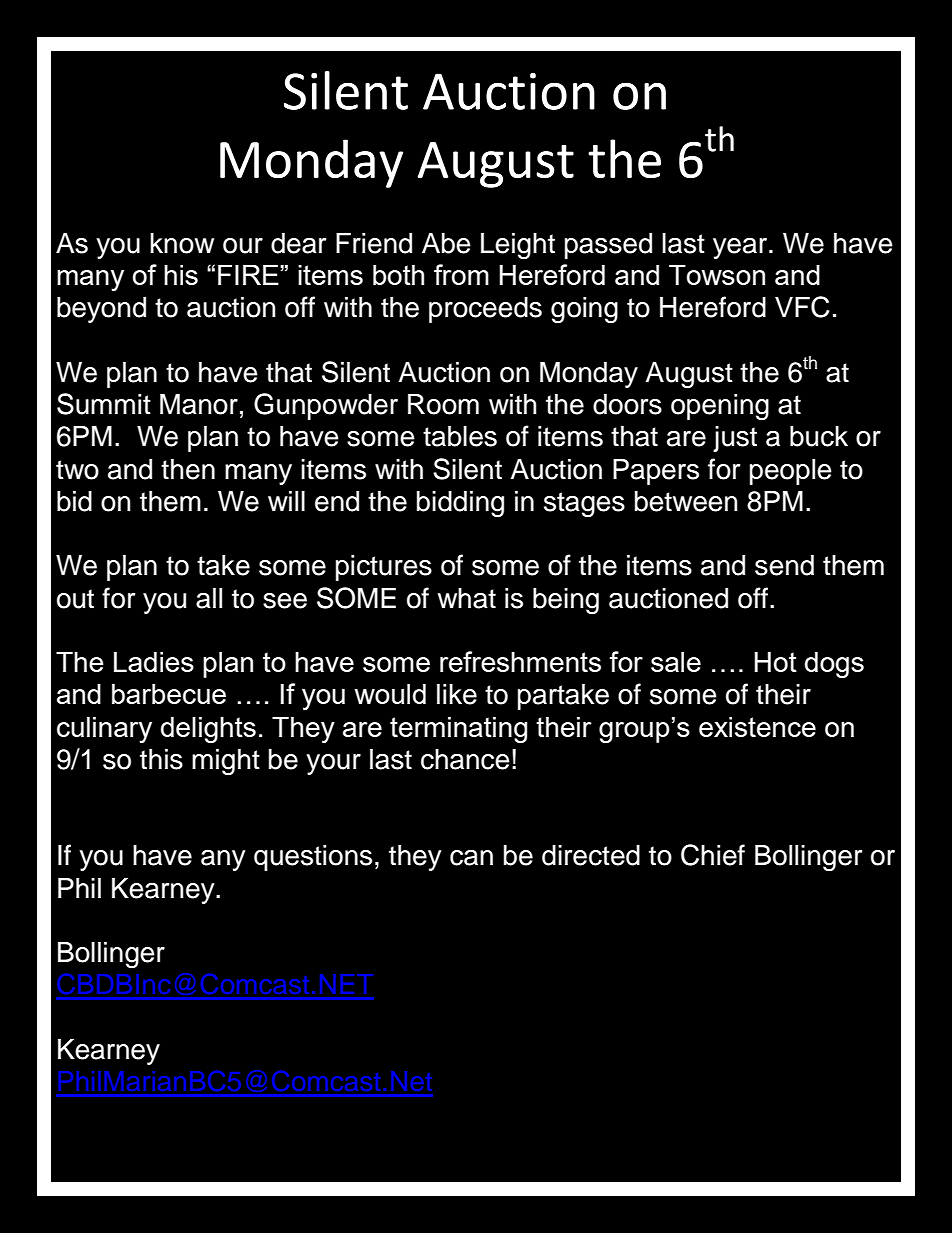  I want to click on year, so click(741, 248).
